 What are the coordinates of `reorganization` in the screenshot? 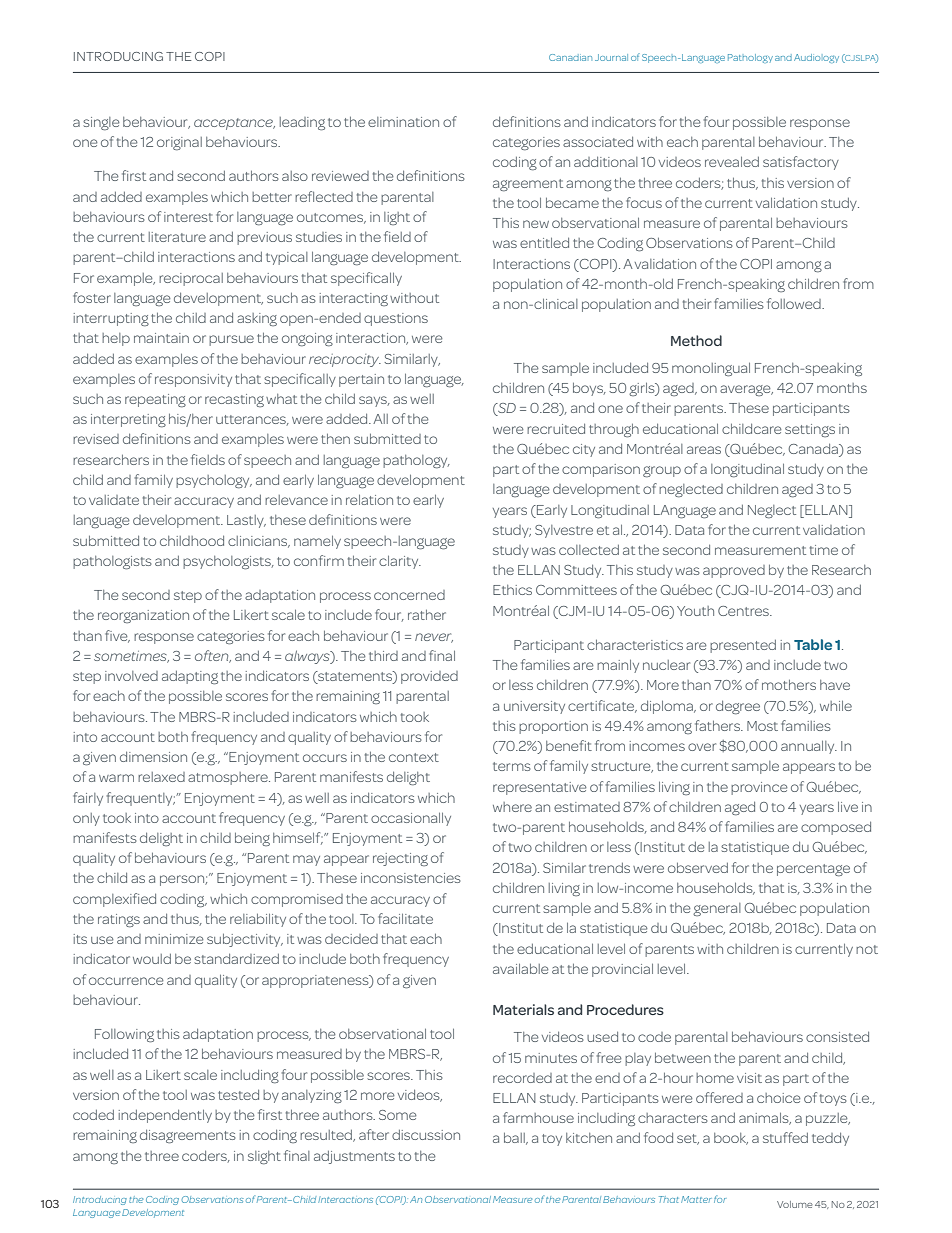 It's located at (143, 616).
